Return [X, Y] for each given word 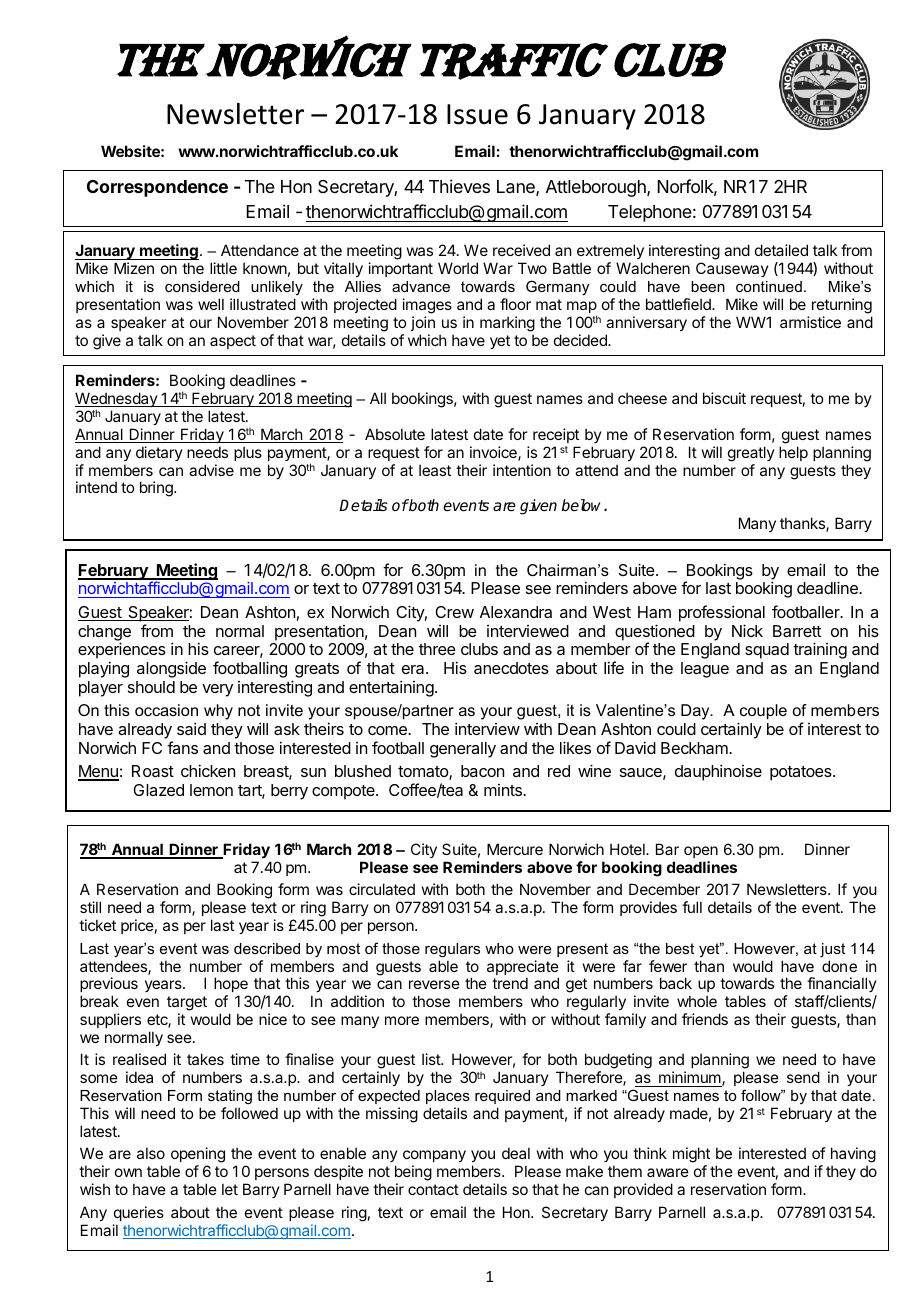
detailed [781, 250]
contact [433, 1189]
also [151, 1153]
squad [767, 651]
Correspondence [157, 188]
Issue [477, 114]
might [691, 1156]
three [437, 649]
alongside [171, 669]
